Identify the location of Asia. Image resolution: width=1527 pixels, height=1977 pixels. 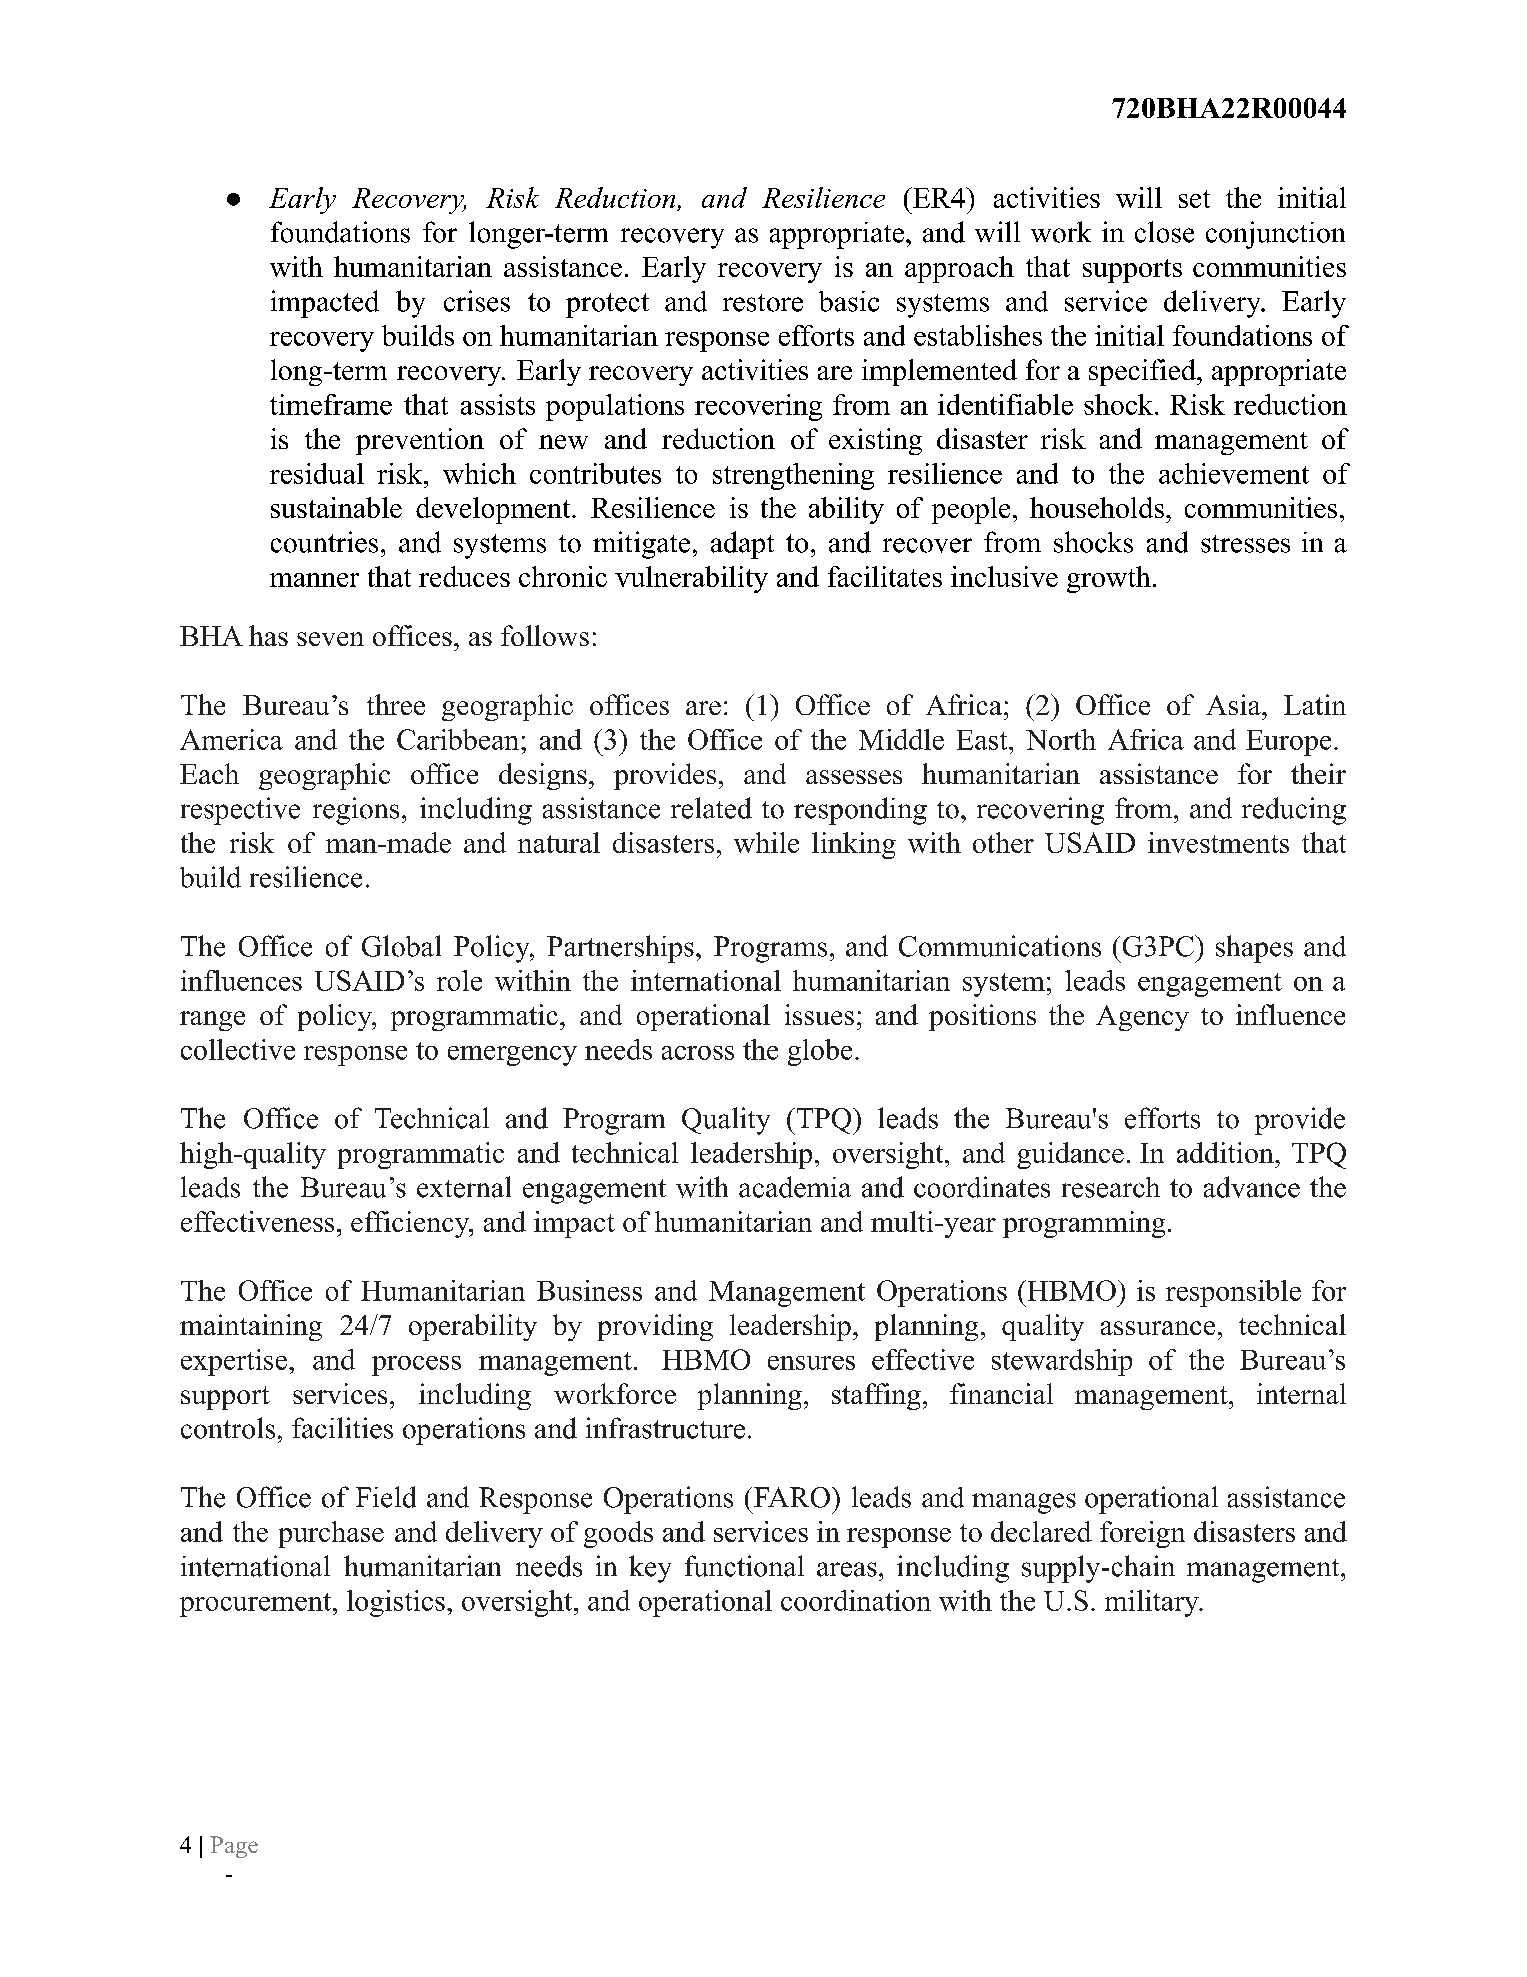
(1234, 704).
